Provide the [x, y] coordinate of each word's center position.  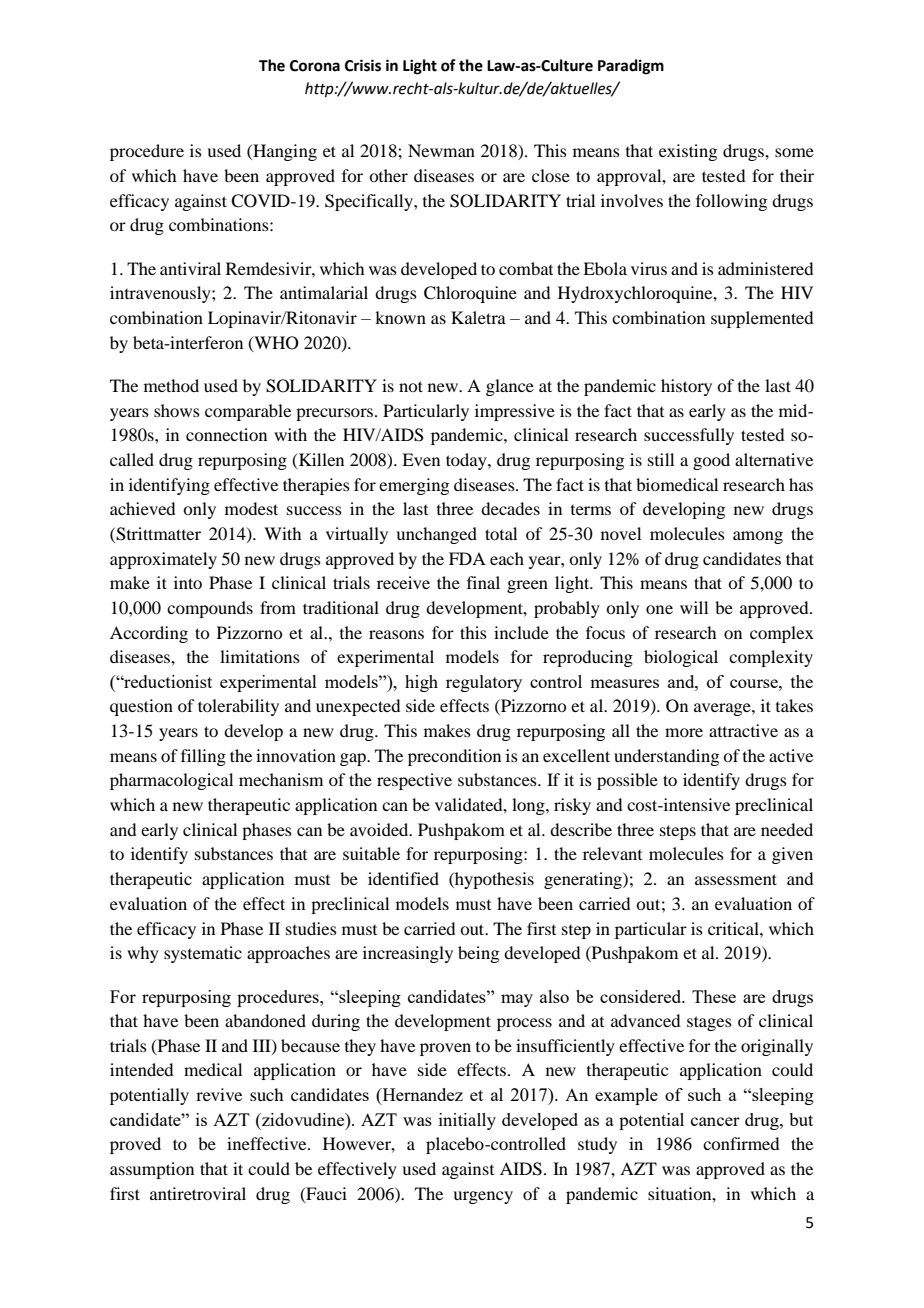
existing [688, 152]
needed [787, 829]
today [467, 461]
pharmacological [171, 781]
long [529, 806]
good [711, 461]
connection [226, 434]
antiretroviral [198, 1193]
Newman [441, 150]
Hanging [284, 152]
